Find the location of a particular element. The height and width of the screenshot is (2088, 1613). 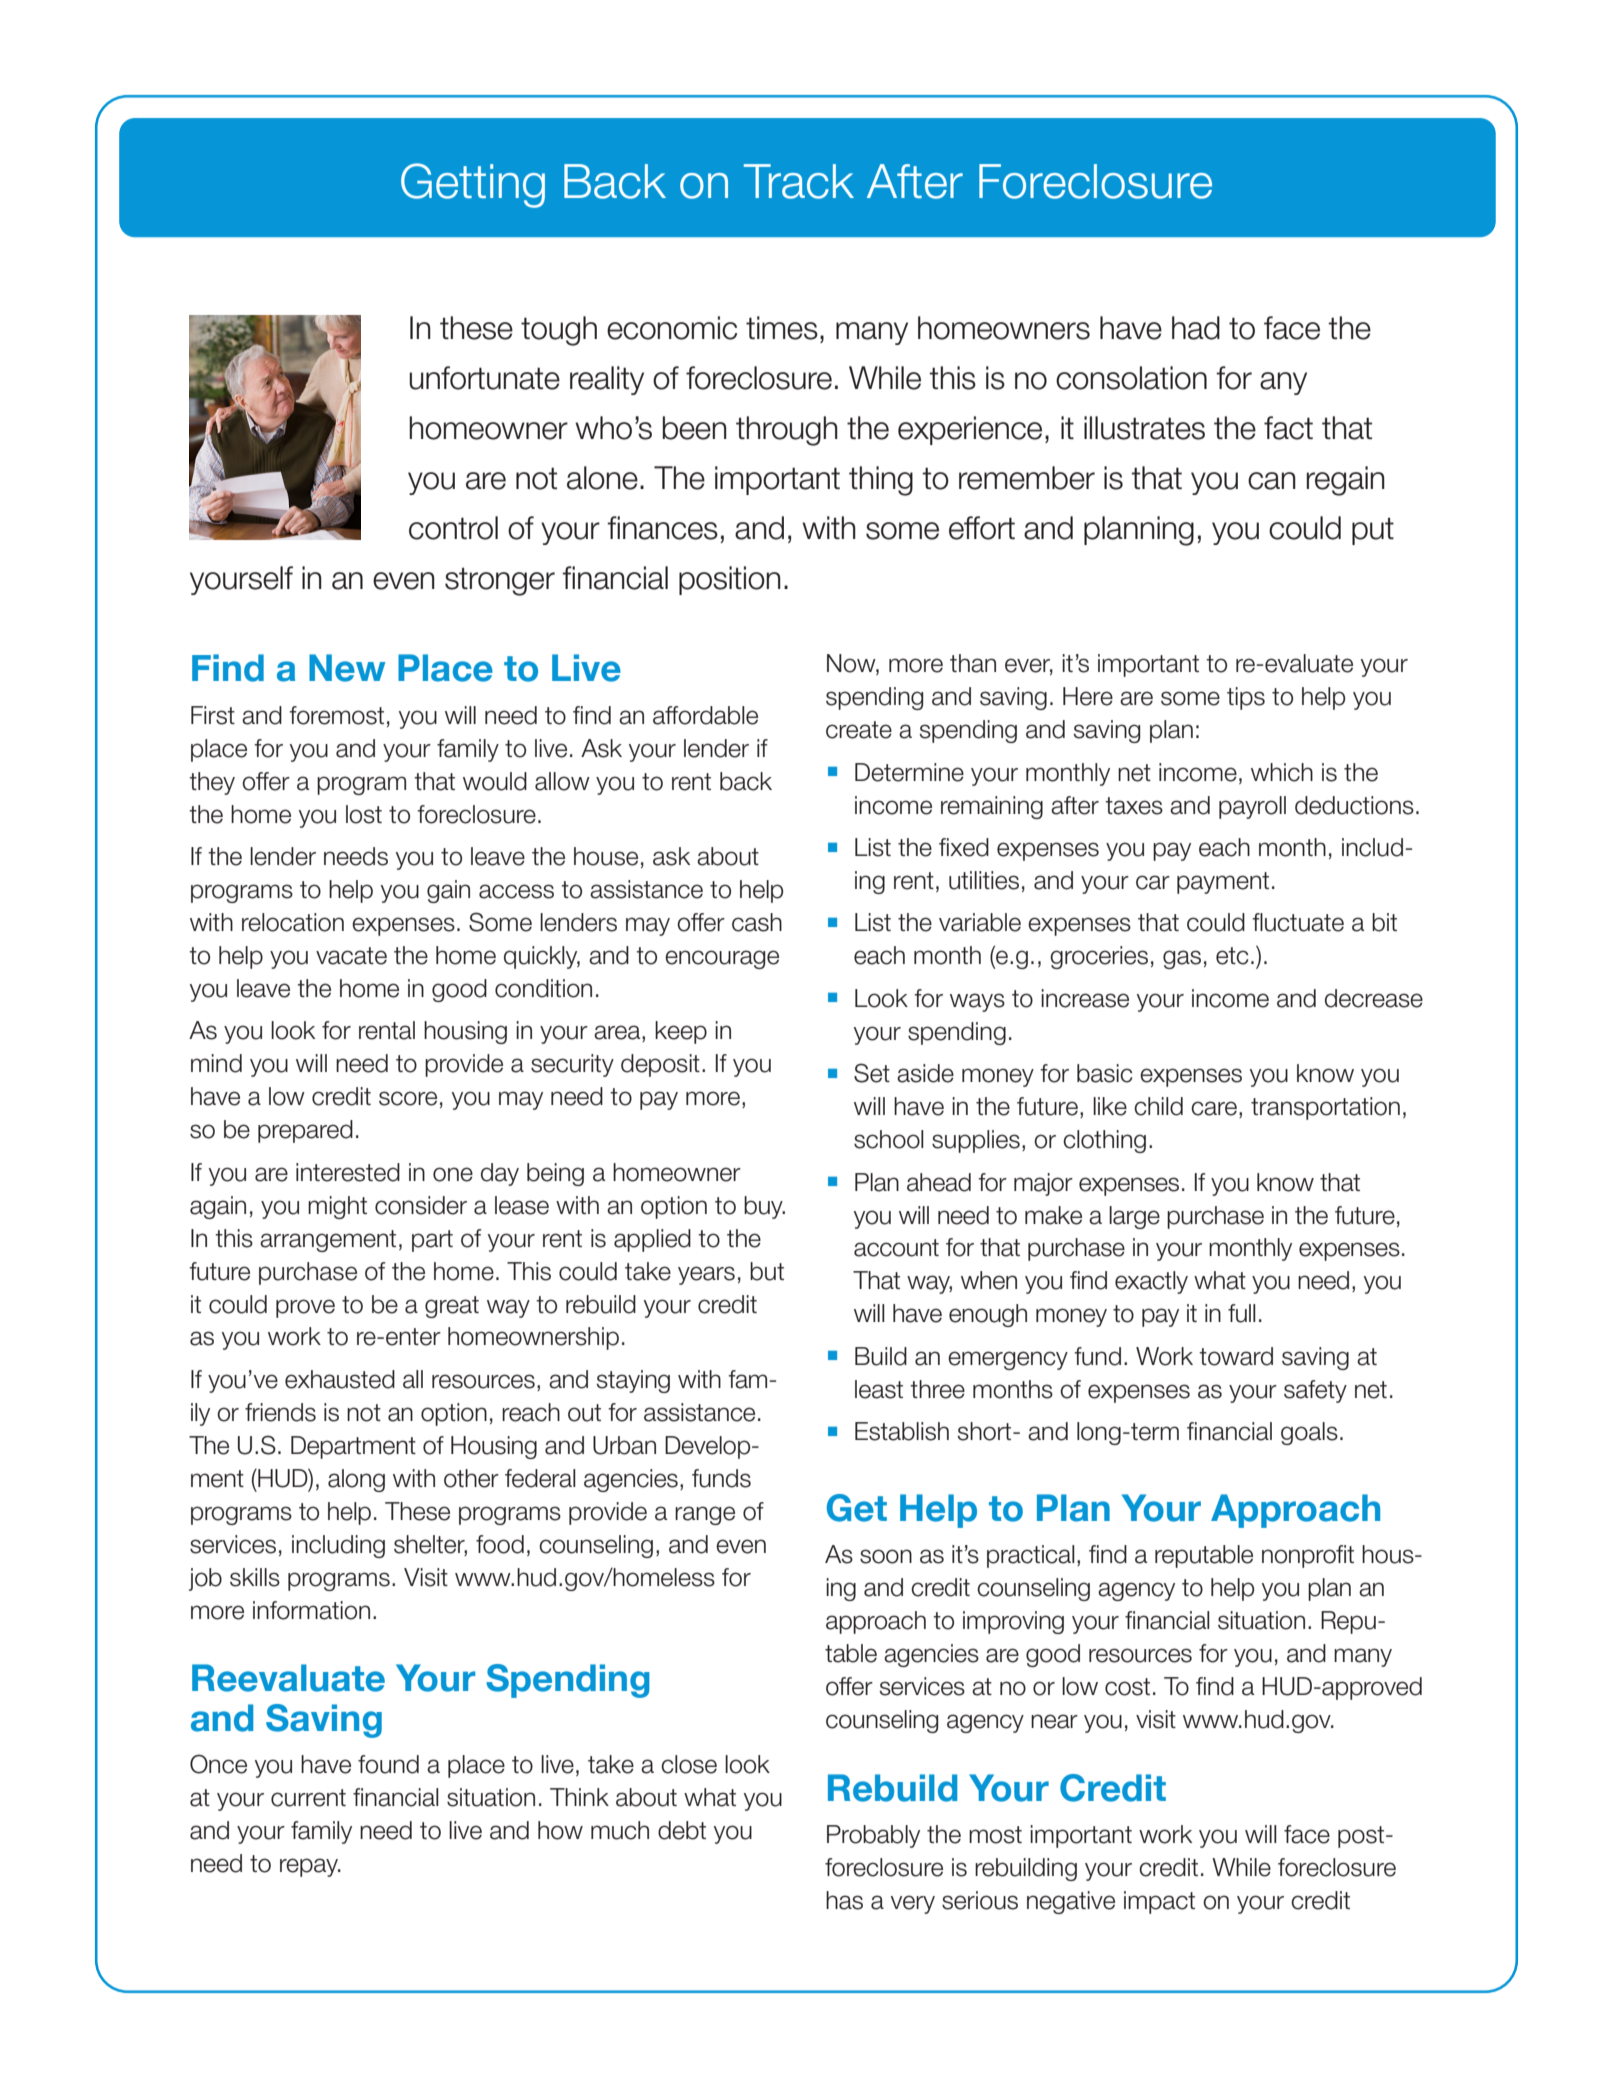

position is located at coordinates (730, 580).
